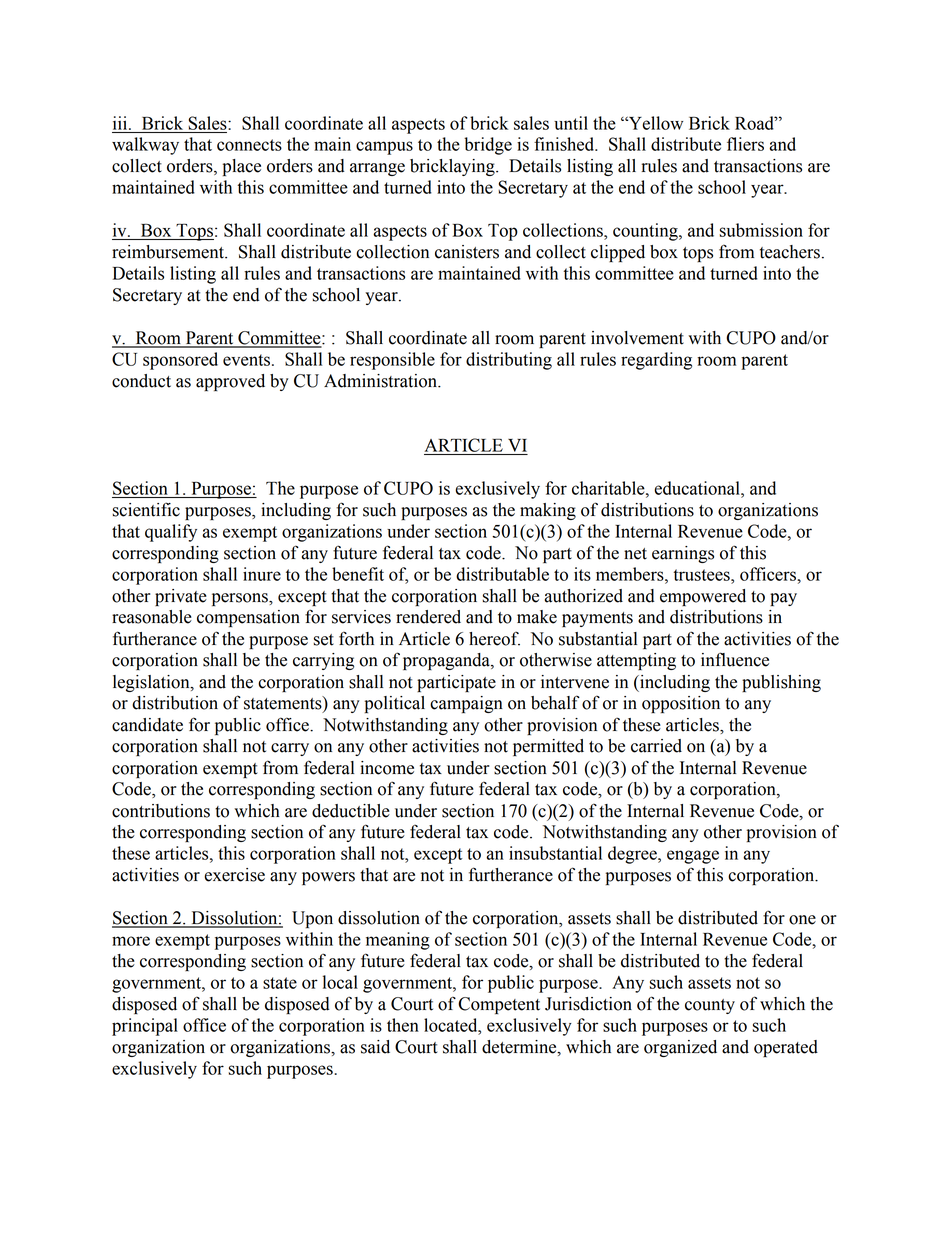  What do you see at coordinates (745, 144) in the screenshot?
I see `fliers` at bounding box center [745, 144].
